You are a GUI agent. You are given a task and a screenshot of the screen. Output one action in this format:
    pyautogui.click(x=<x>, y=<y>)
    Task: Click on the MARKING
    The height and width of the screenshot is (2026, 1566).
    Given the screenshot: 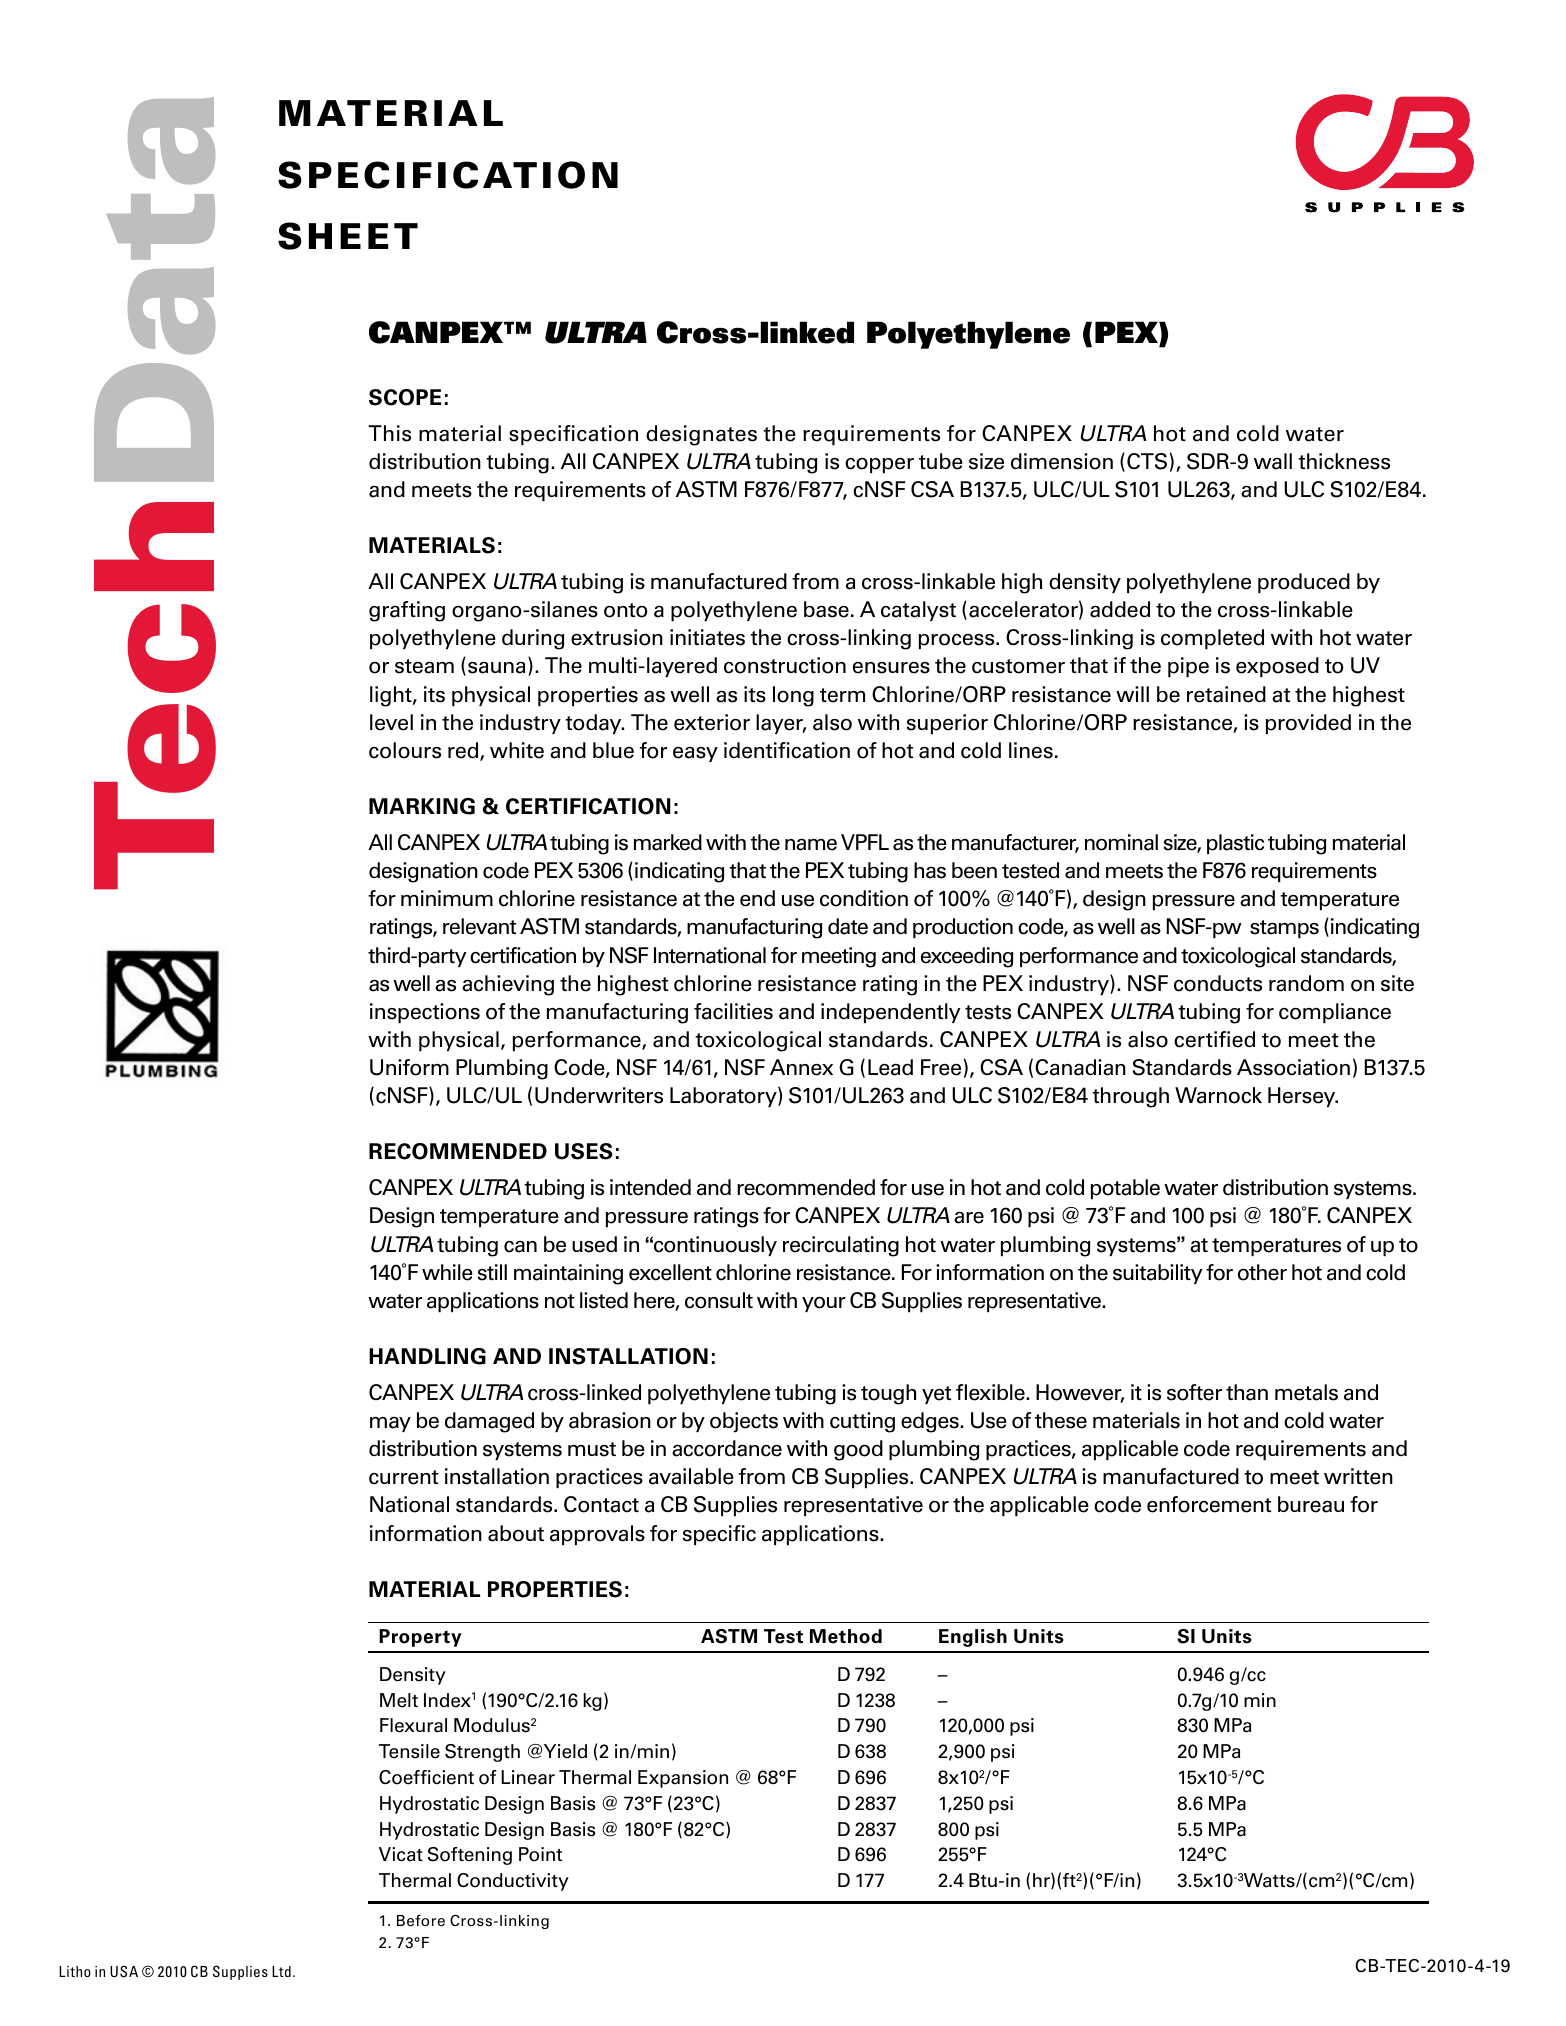 What is the action you would take?
    pyautogui.click(x=422, y=806)
